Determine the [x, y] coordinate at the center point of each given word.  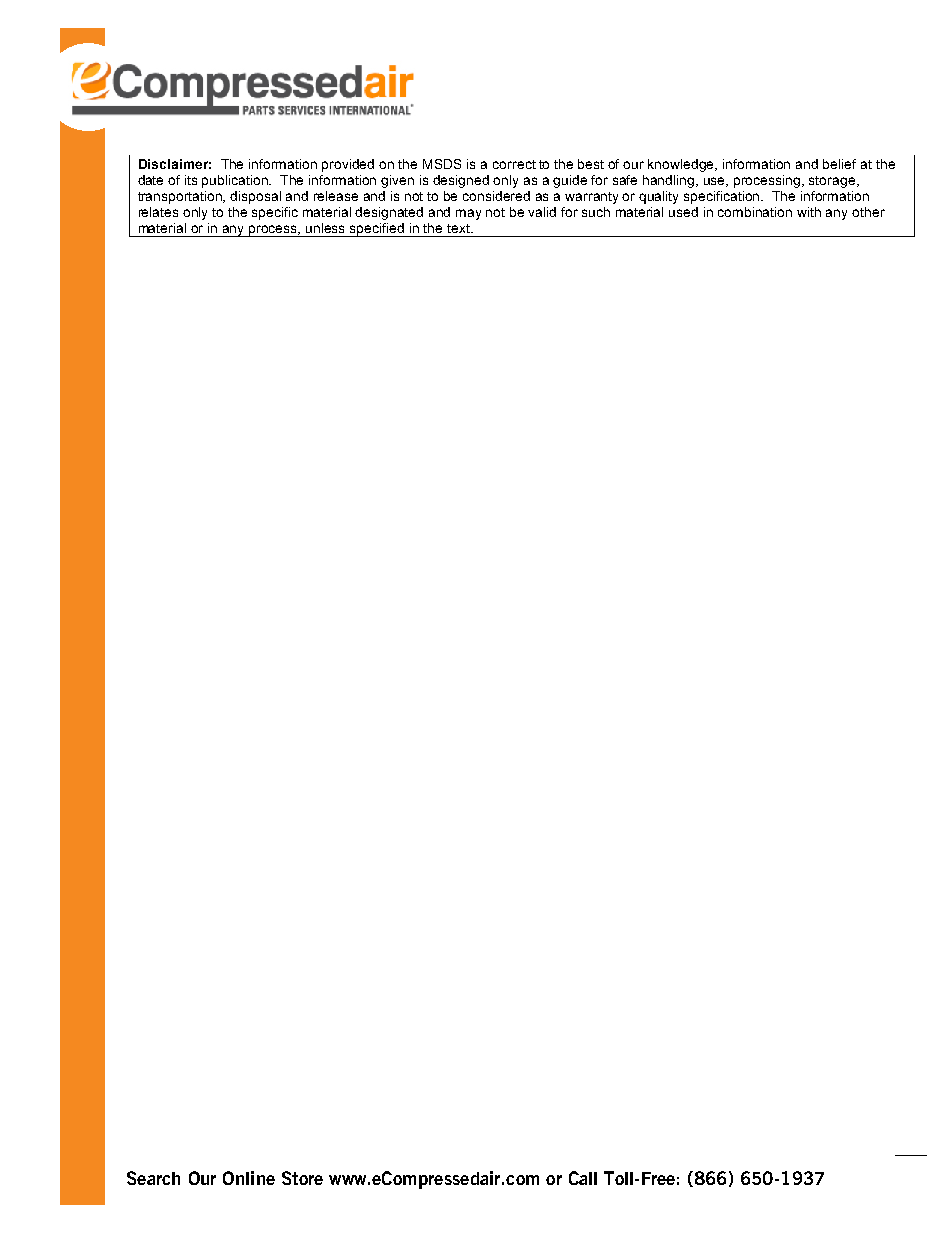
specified [377, 230]
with [809, 212]
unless [325, 228]
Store [302, 1178]
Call [583, 1178]
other [868, 212]
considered [496, 196]
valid [542, 212]
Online [249, 1178]
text [459, 228]
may [468, 214]
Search [153, 1178]
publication [236, 181]
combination [755, 212]
